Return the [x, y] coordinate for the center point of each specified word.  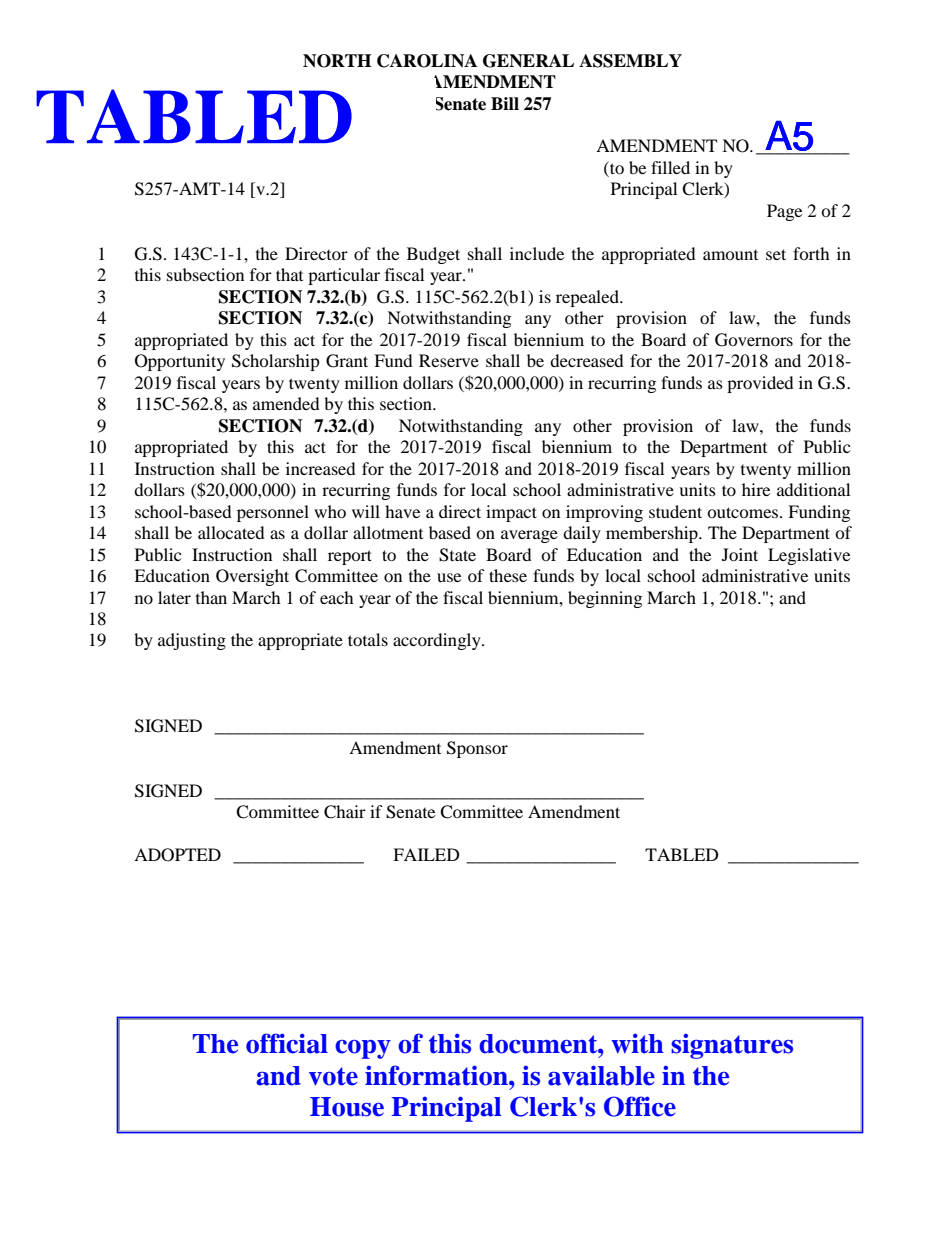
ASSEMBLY [630, 61]
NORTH [337, 61]
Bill [505, 103]
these [508, 575]
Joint [740, 554]
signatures [732, 1046]
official [287, 1043]
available [601, 1075]
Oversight [252, 577]
